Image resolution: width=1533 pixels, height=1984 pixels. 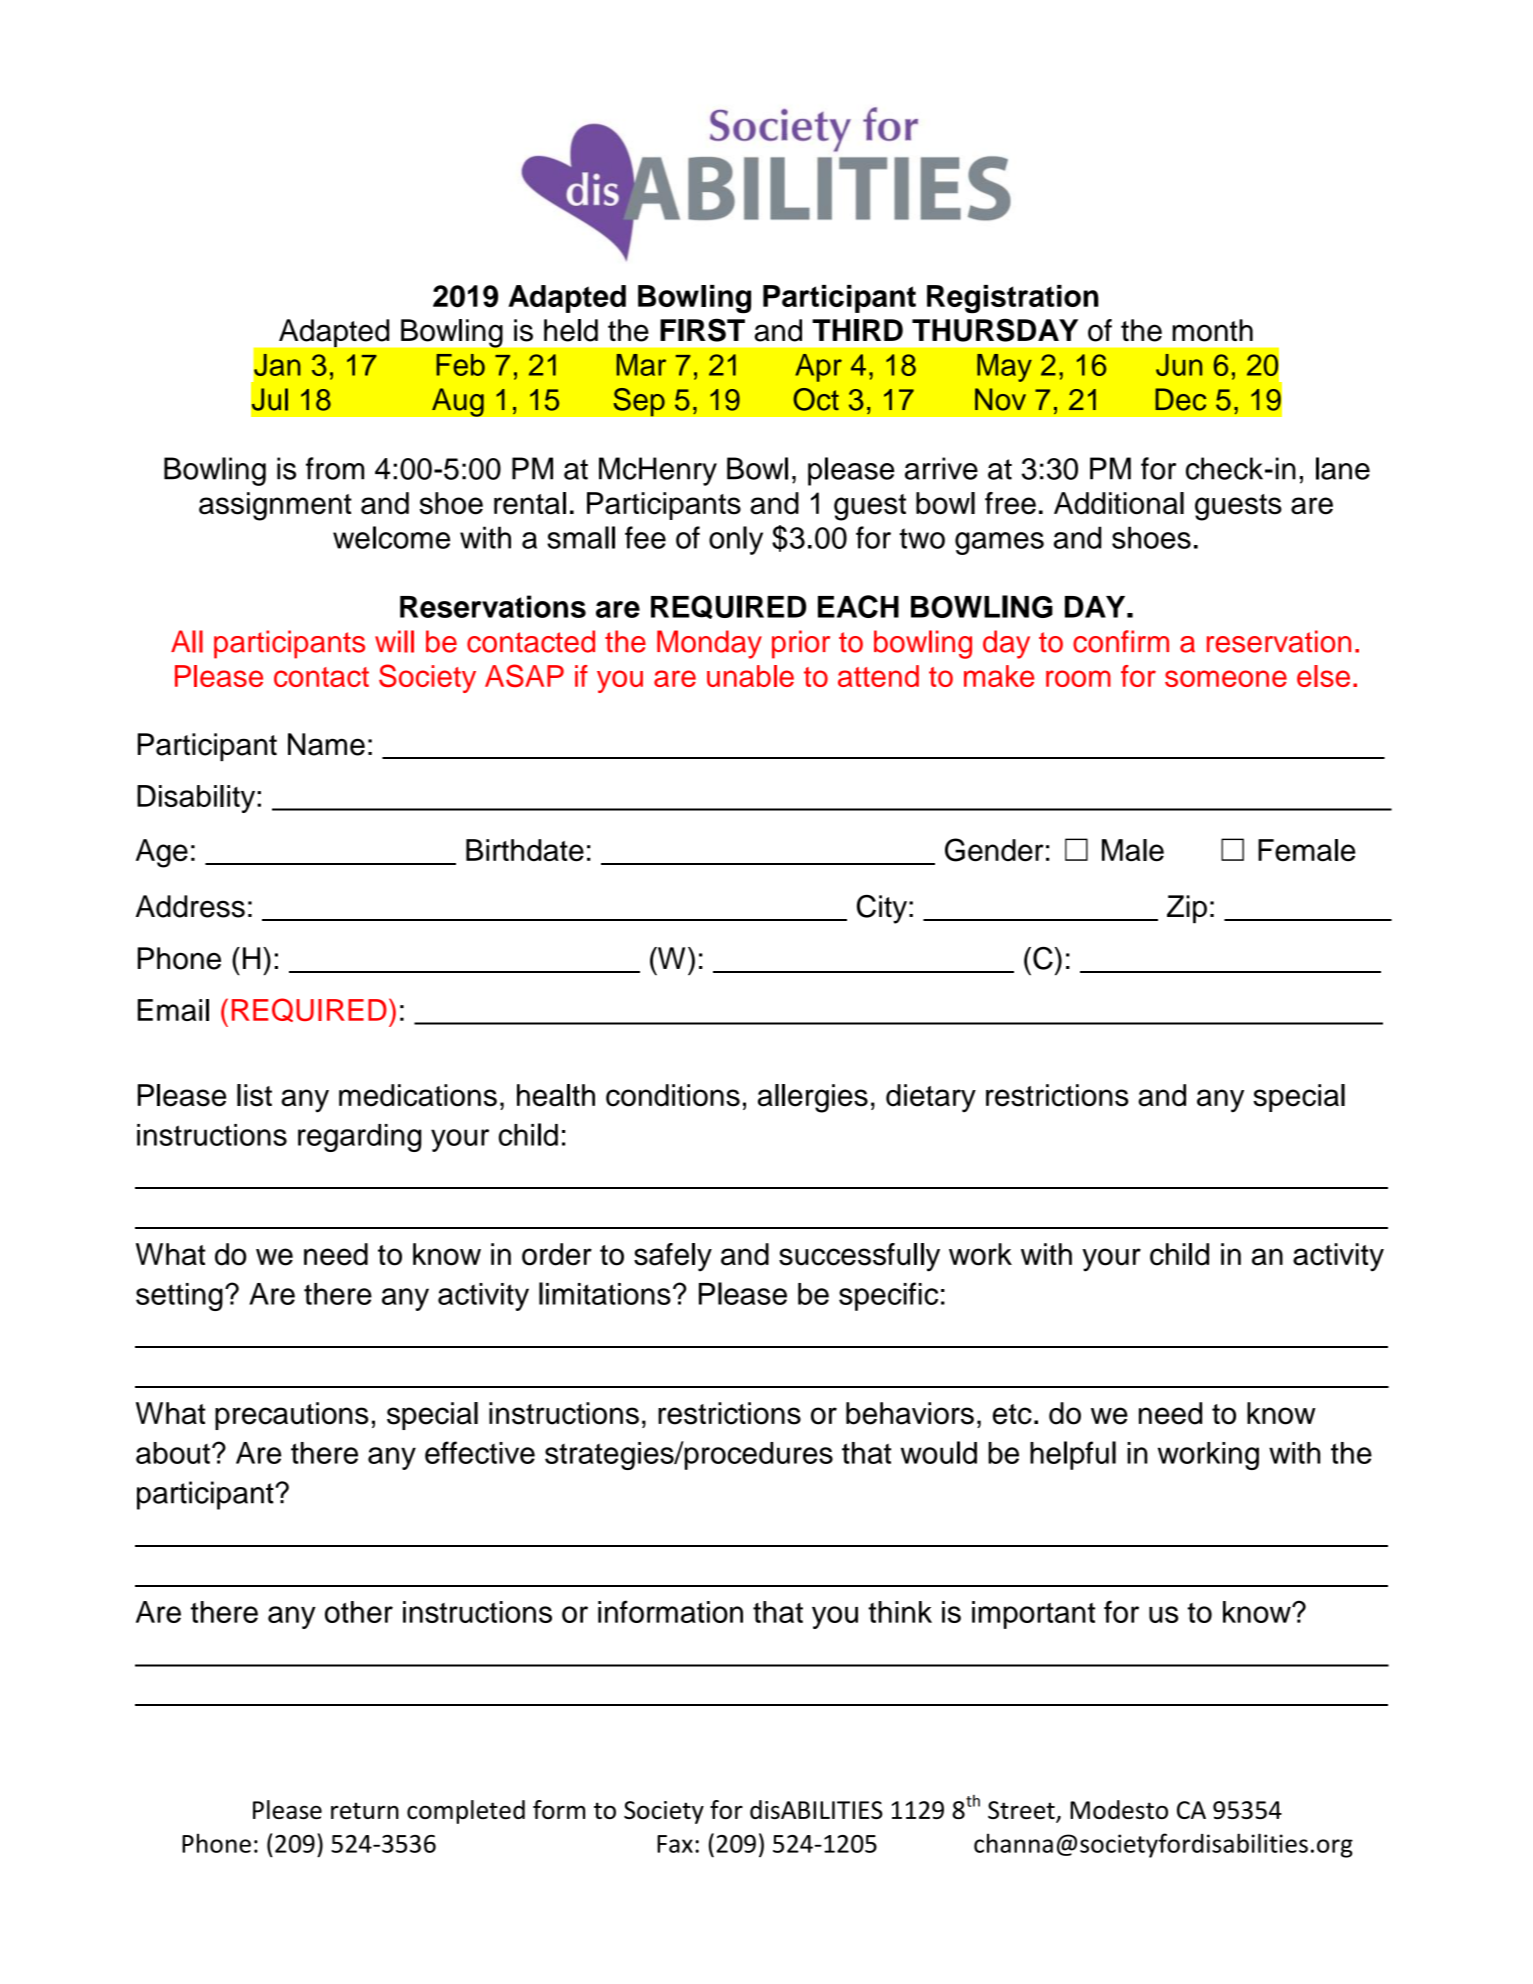 What do you see at coordinates (1187, 909) in the page?
I see `Zip` at bounding box center [1187, 909].
